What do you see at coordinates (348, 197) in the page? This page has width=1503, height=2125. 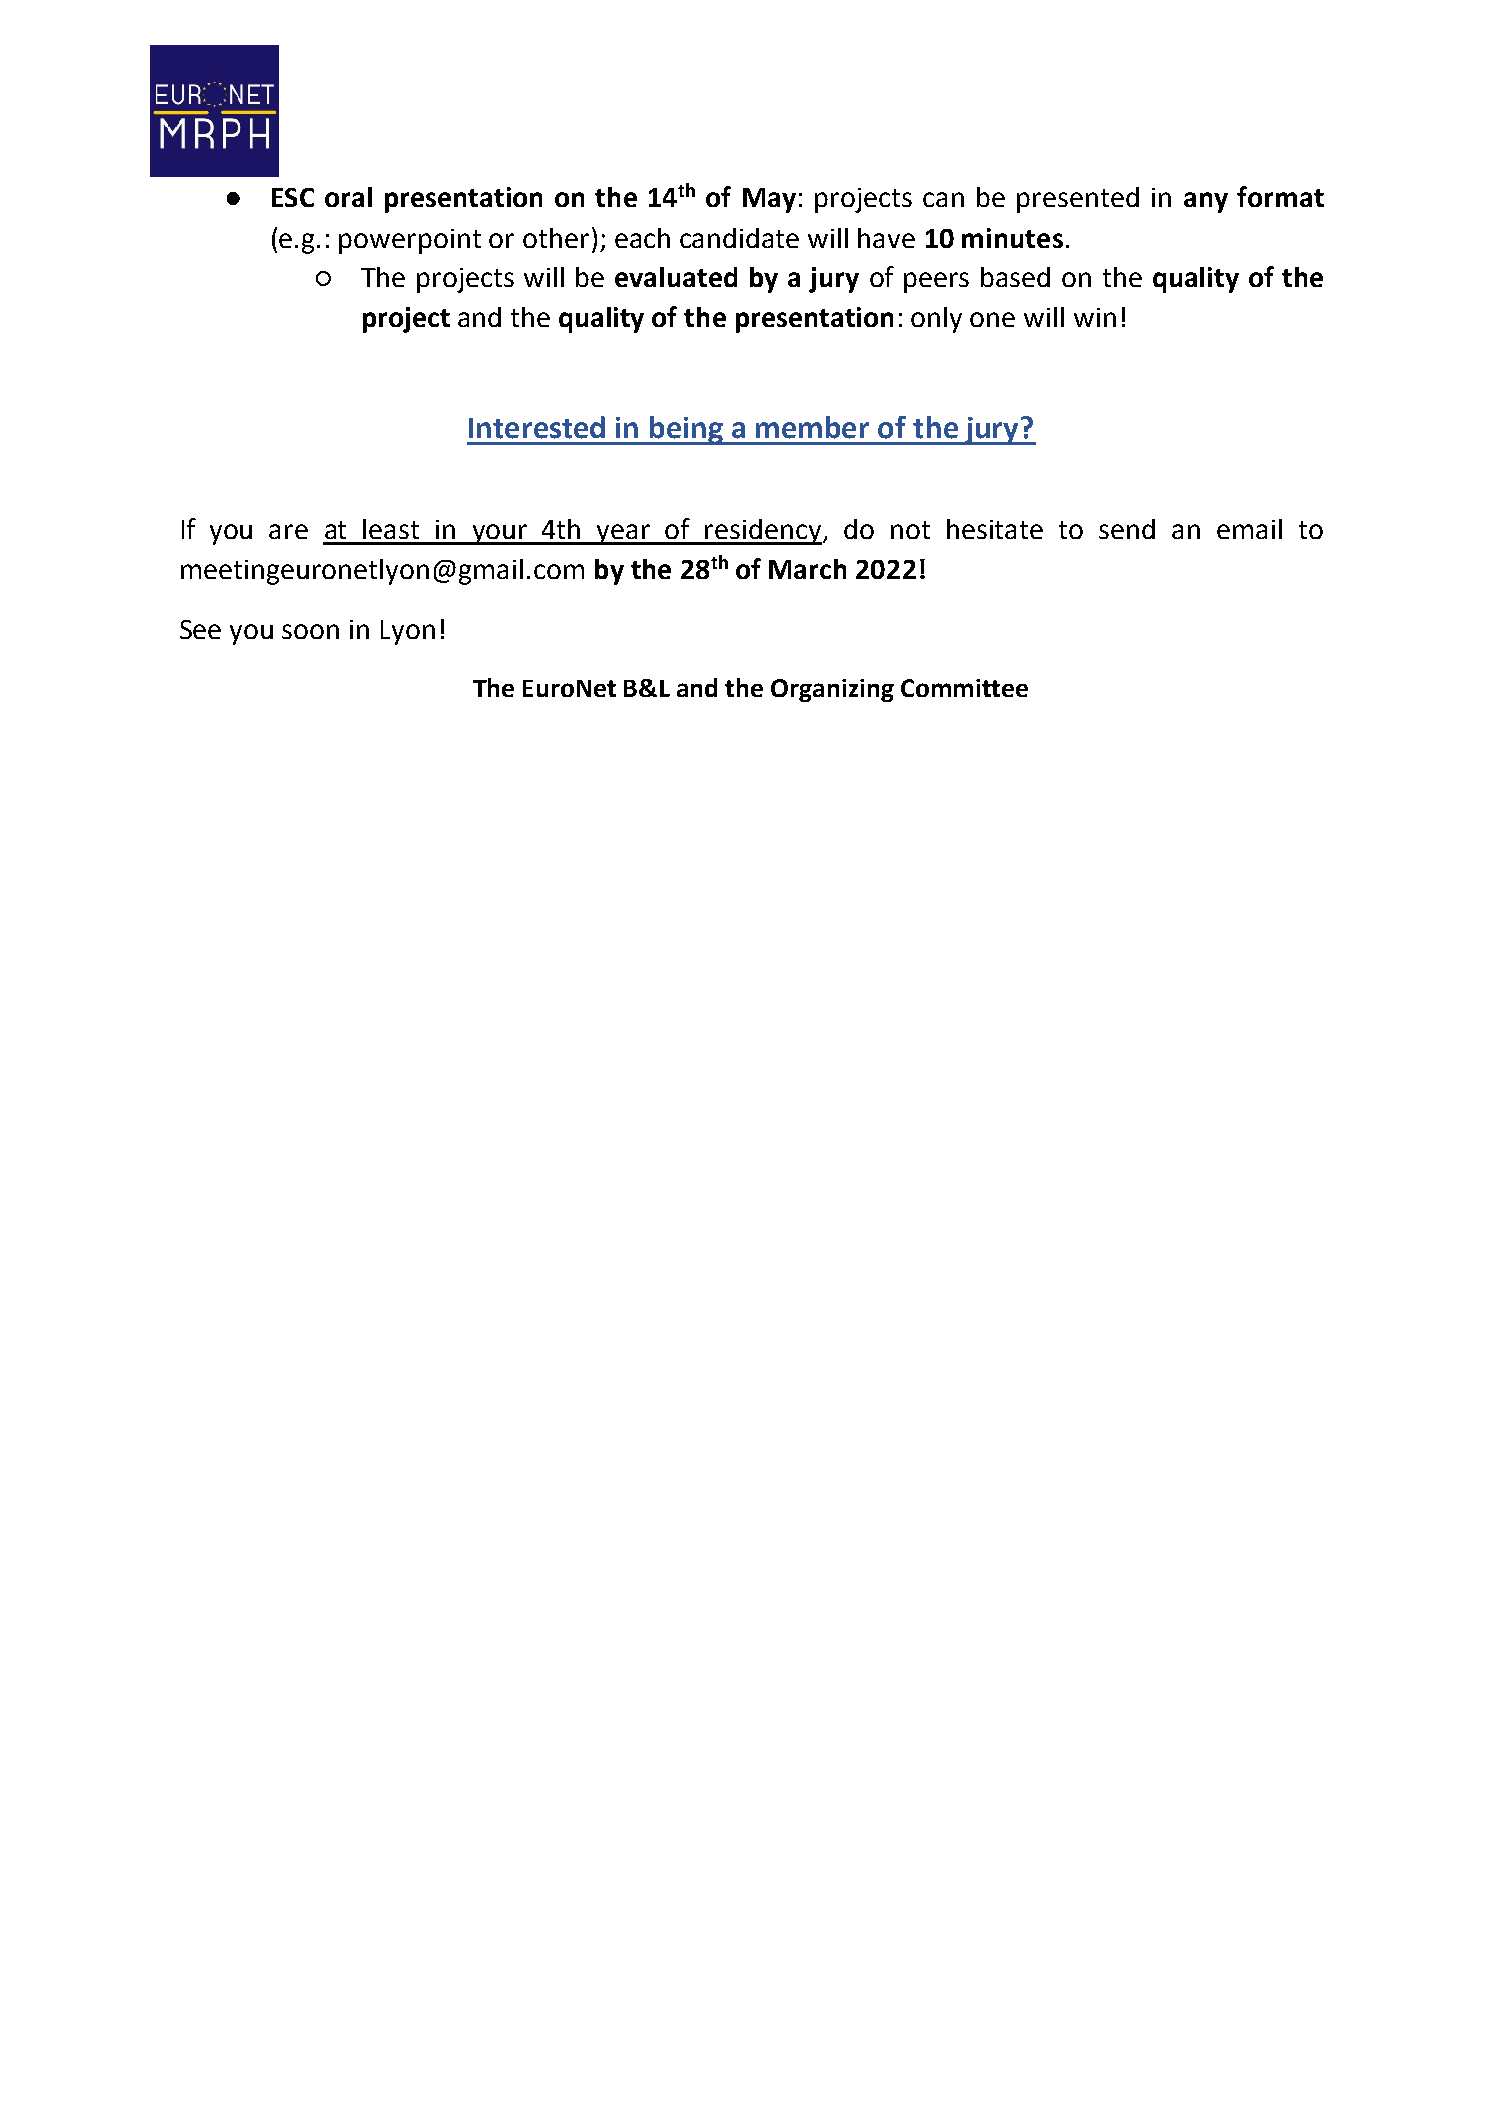 I see `oral` at bounding box center [348, 197].
